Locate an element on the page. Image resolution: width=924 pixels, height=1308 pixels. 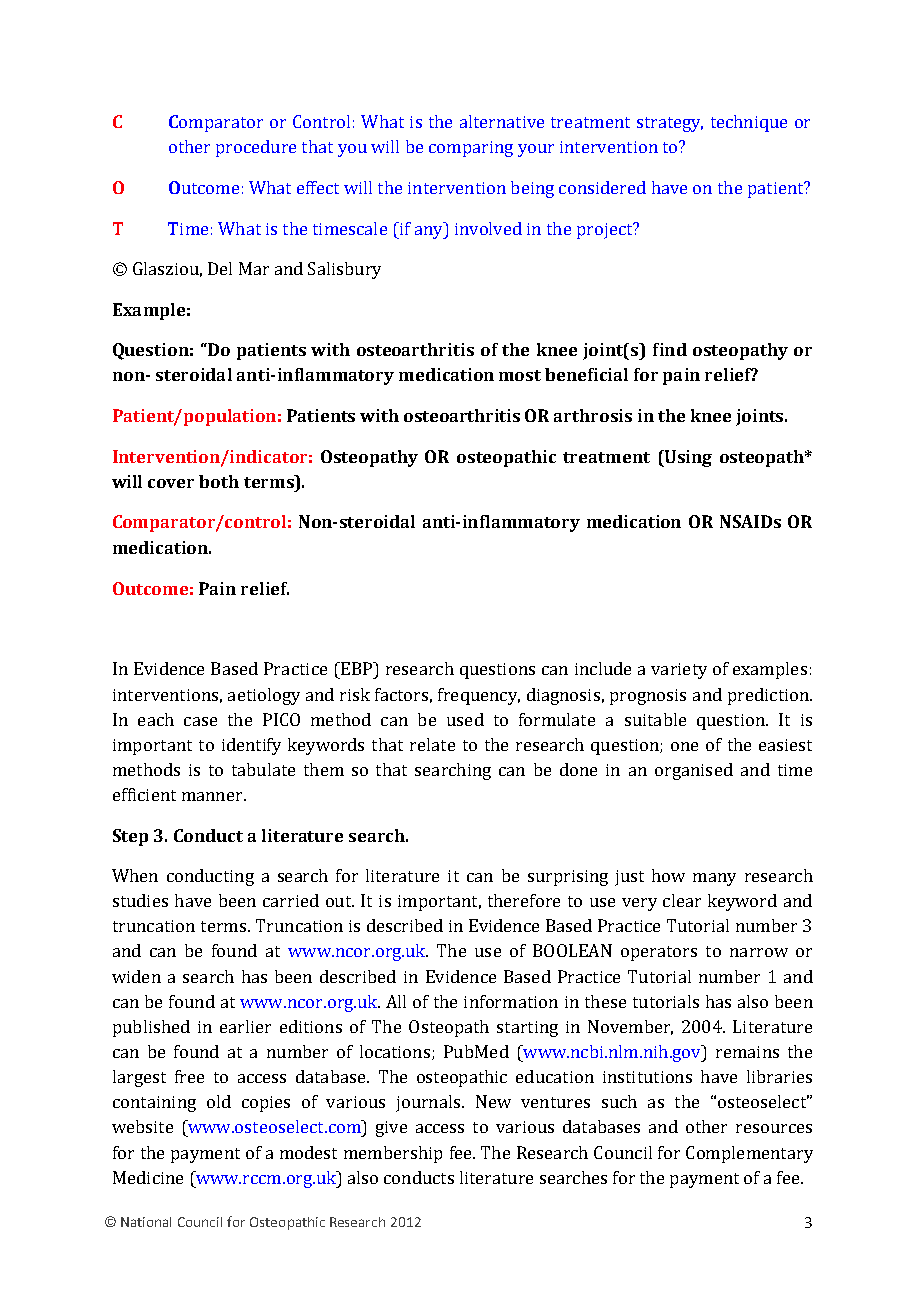
procedure is located at coordinates (256, 148).
